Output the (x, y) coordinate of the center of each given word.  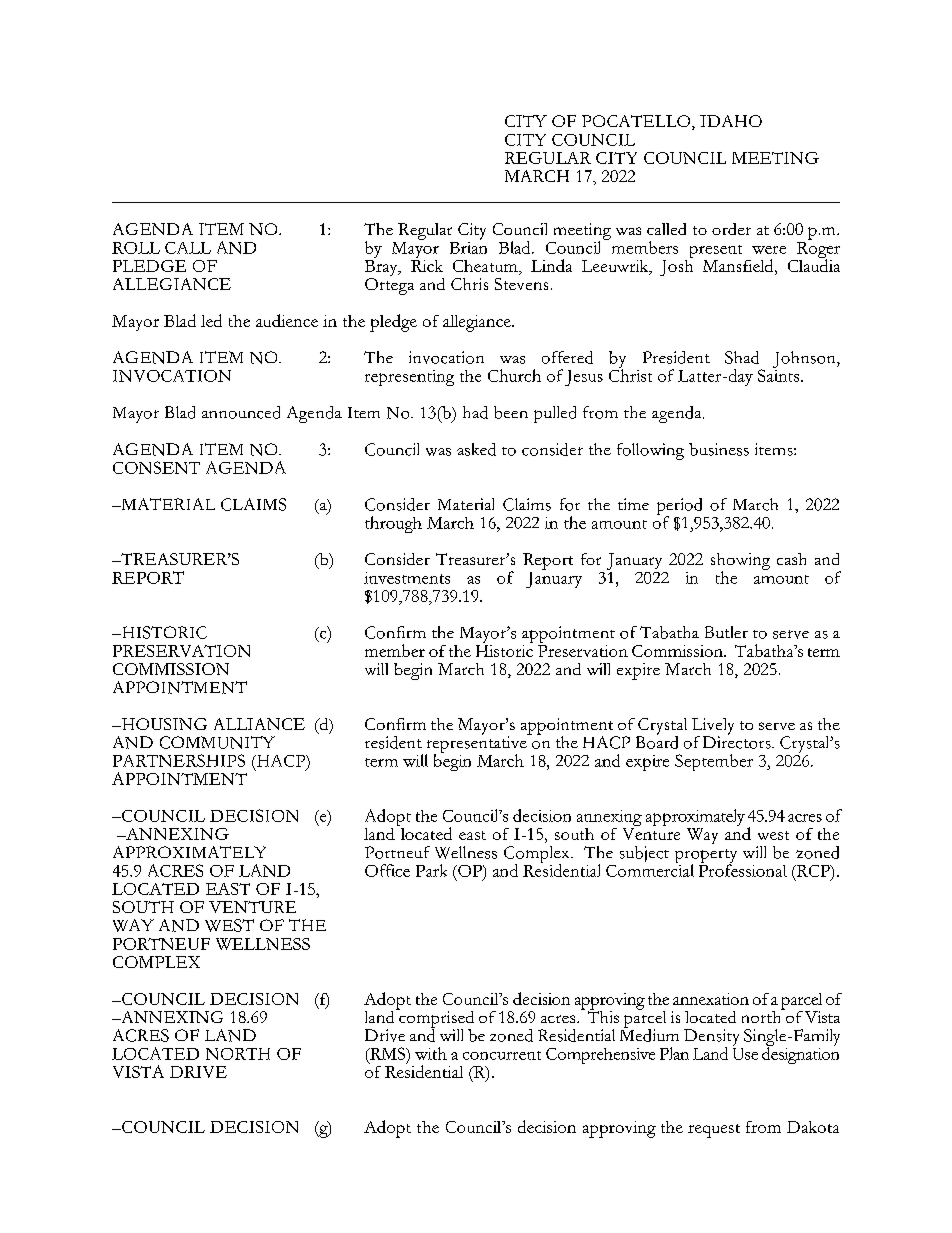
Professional (743, 869)
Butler (726, 632)
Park (431, 870)
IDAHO (731, 121)
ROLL (136, 248)
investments (407, 578)
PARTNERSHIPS (179, 760)
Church (514, 375)
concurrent (502, 1055)
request (714, 1131)
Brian (468, 246)
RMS (388, 1054)
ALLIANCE (259, 724)
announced (241, 412)
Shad (742, 357)
